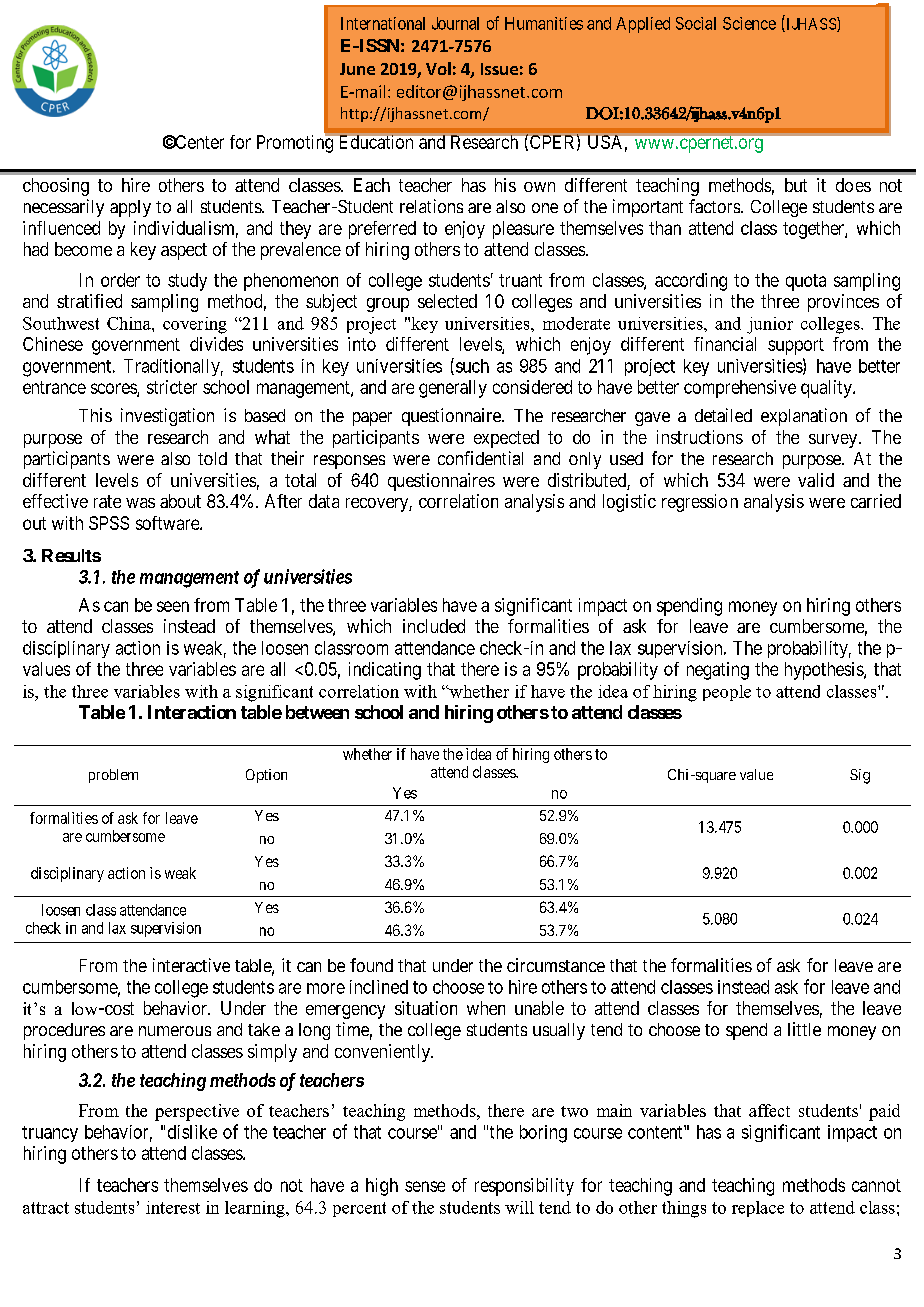 Image resolution: width=924 pixels, height=1307 pixels. I want to click on Science, so click(749, 23).
